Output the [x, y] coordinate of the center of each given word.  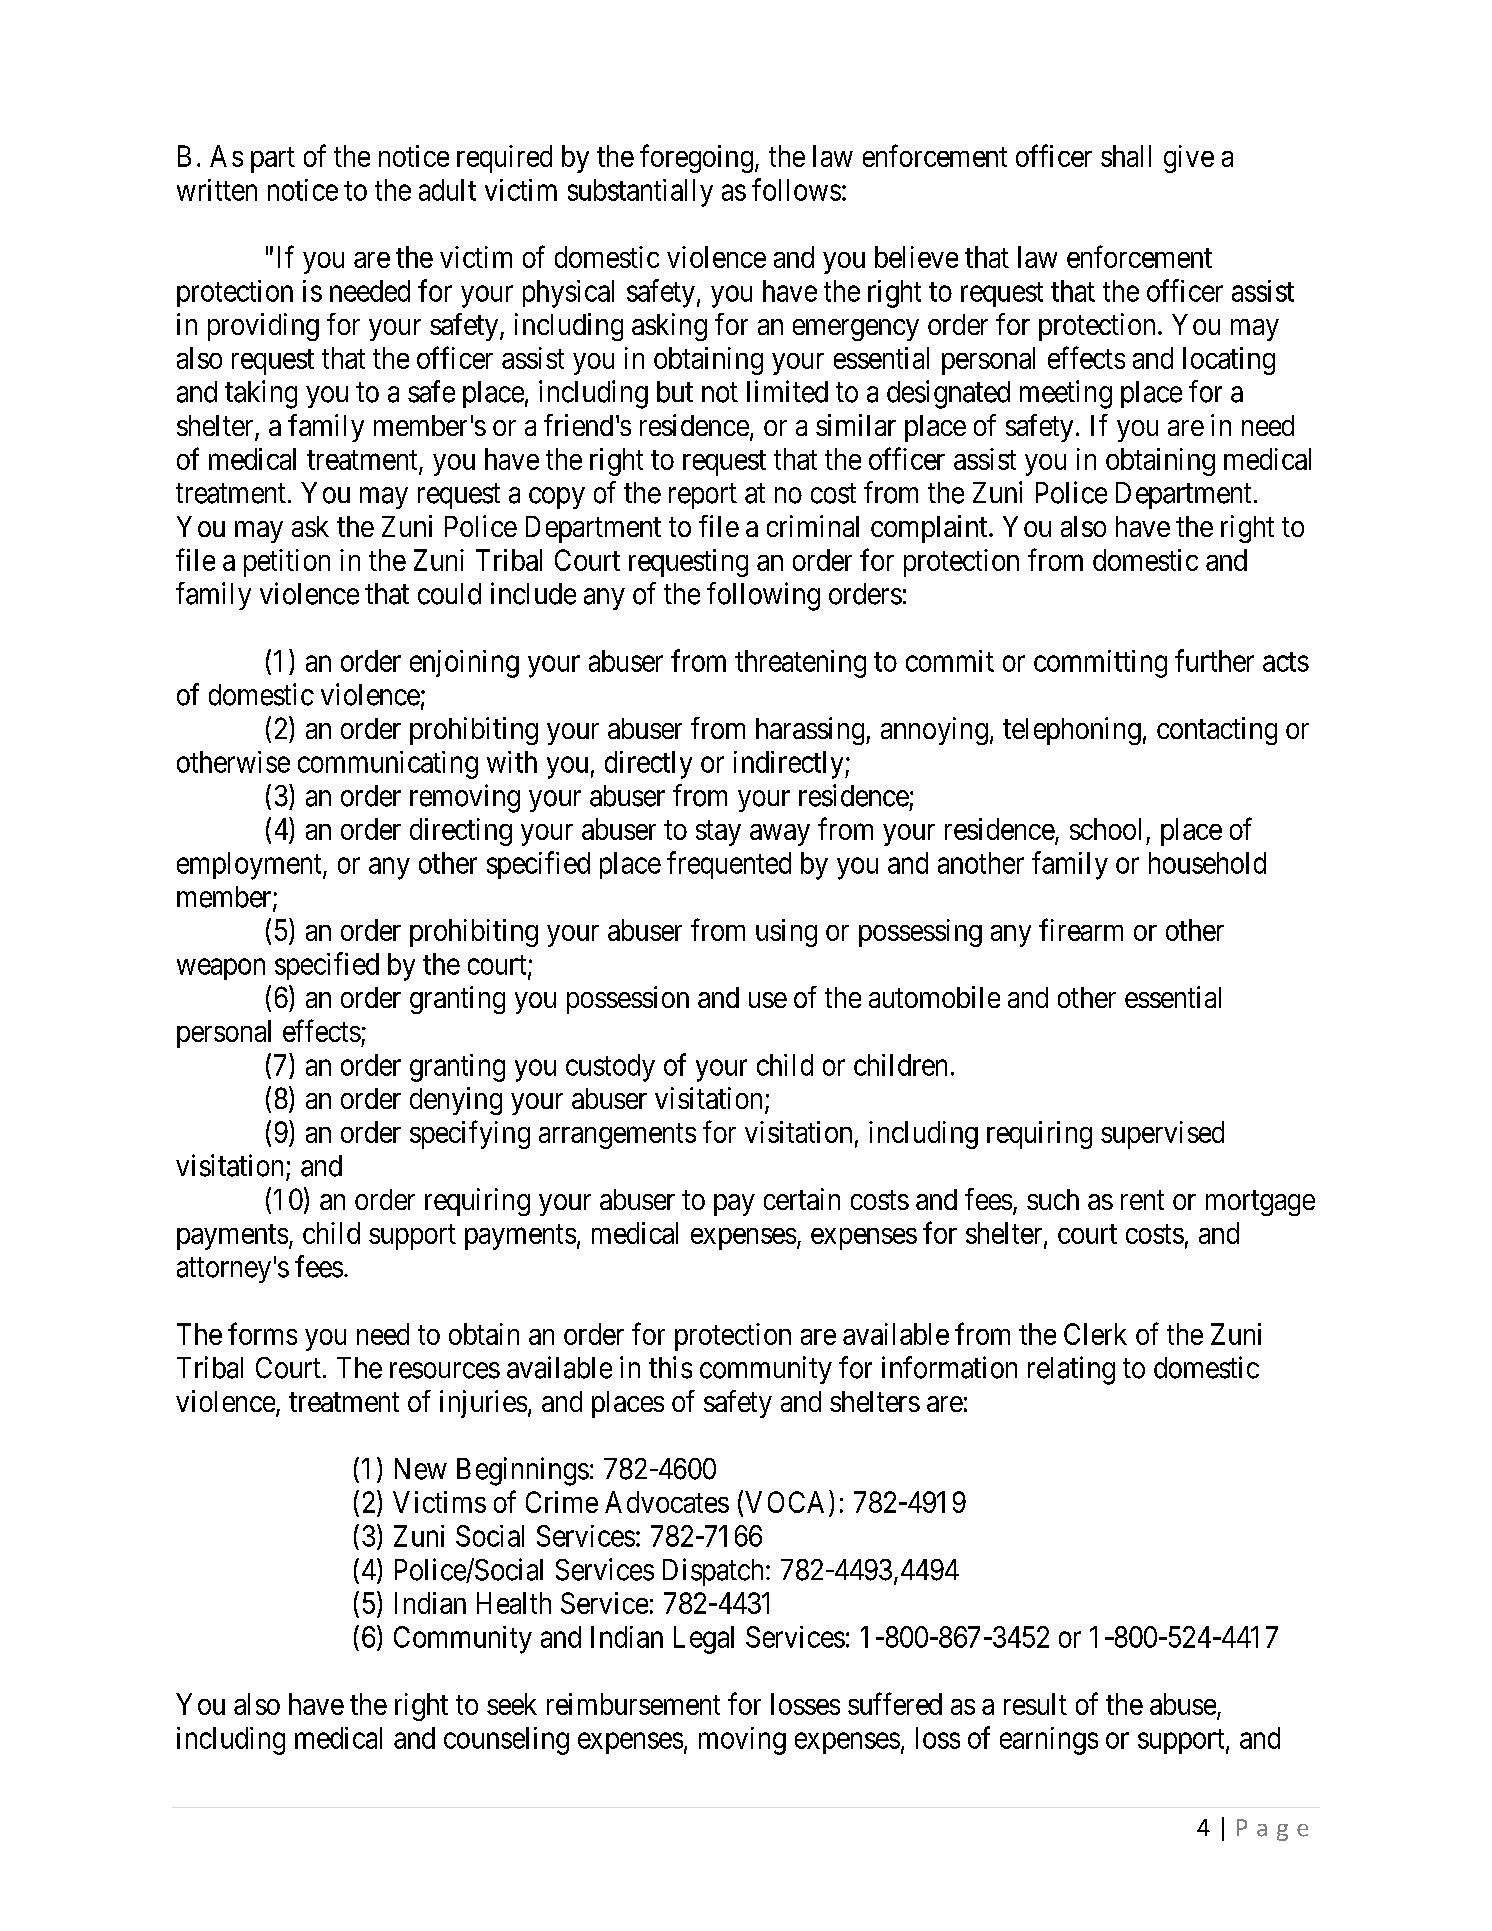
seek [512, 1704]
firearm [1081, 929]
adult [447, 190]
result [1035, 1704]
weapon [221, 969]
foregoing [696, 158]
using [786, 933]
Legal [704, 1640]
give [1189, 159]
